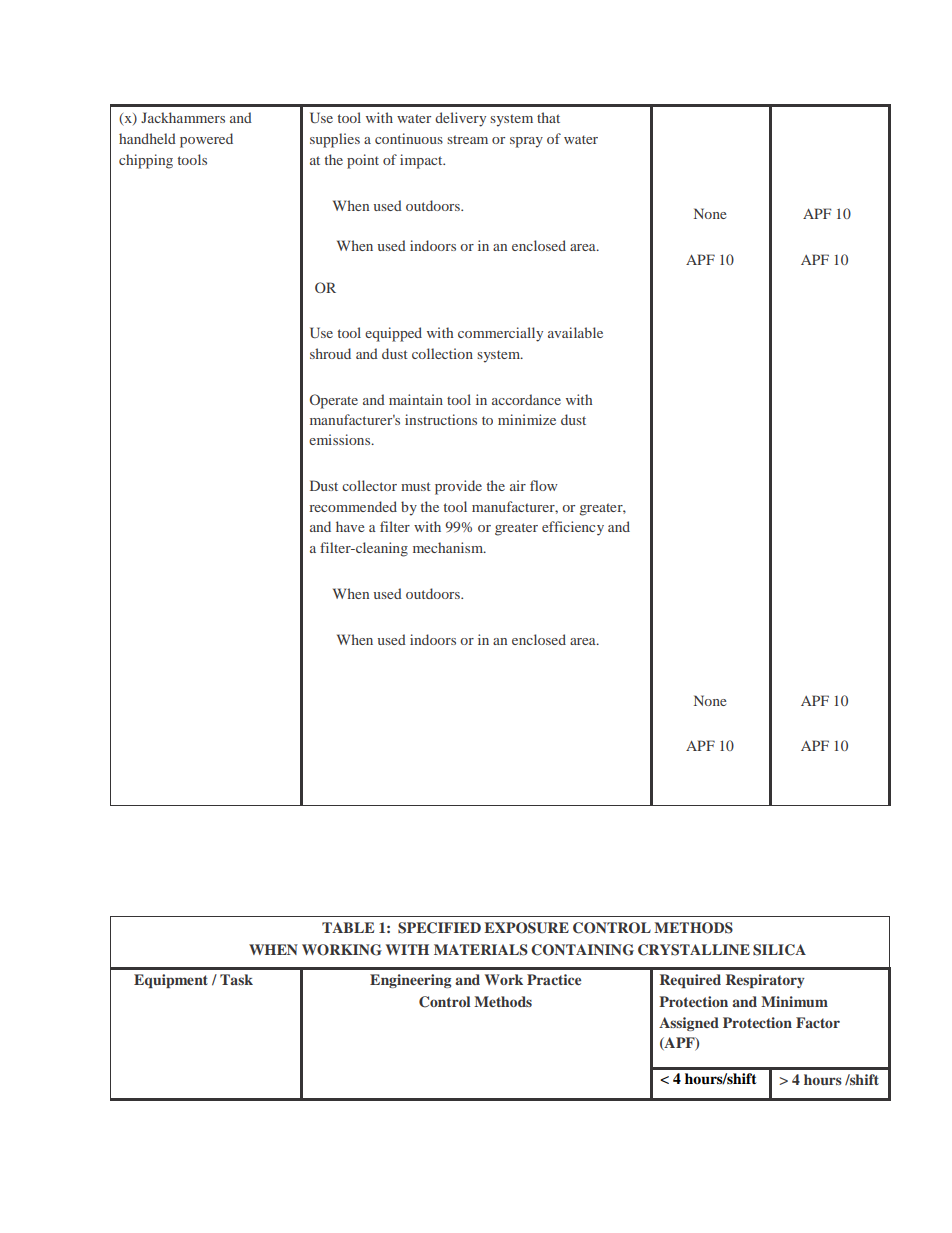 The height and width of the page is (1233, 952). Describe the element at coordinates (467, 139) in the page. I see `stream` at that location.
